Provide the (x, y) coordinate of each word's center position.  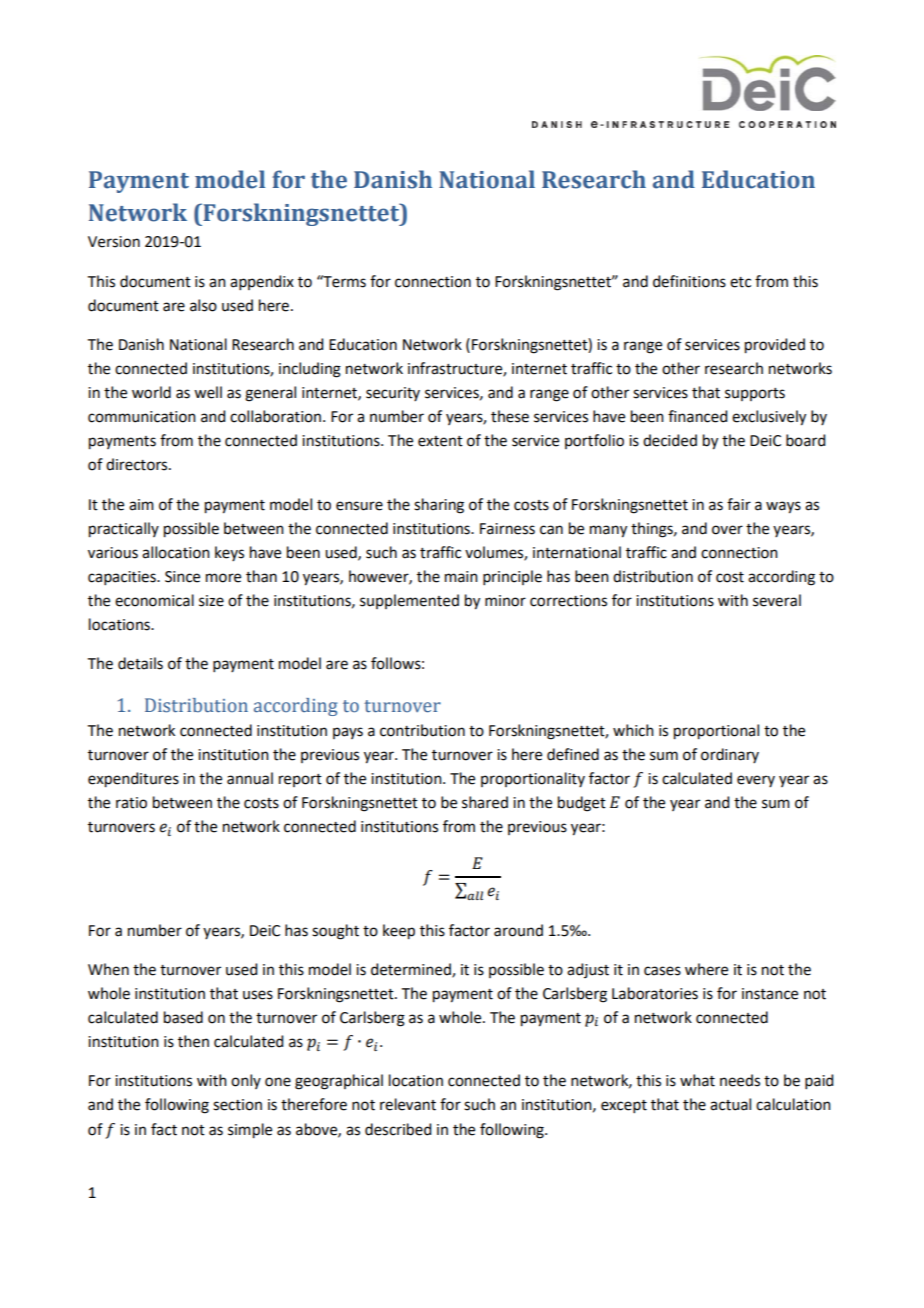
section (237, 1105)
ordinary (730, 755)
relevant (408, 1104)
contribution (422, 730)
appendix (262, 282)
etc (740, 282)
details (140, 663)
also (203, 305)
